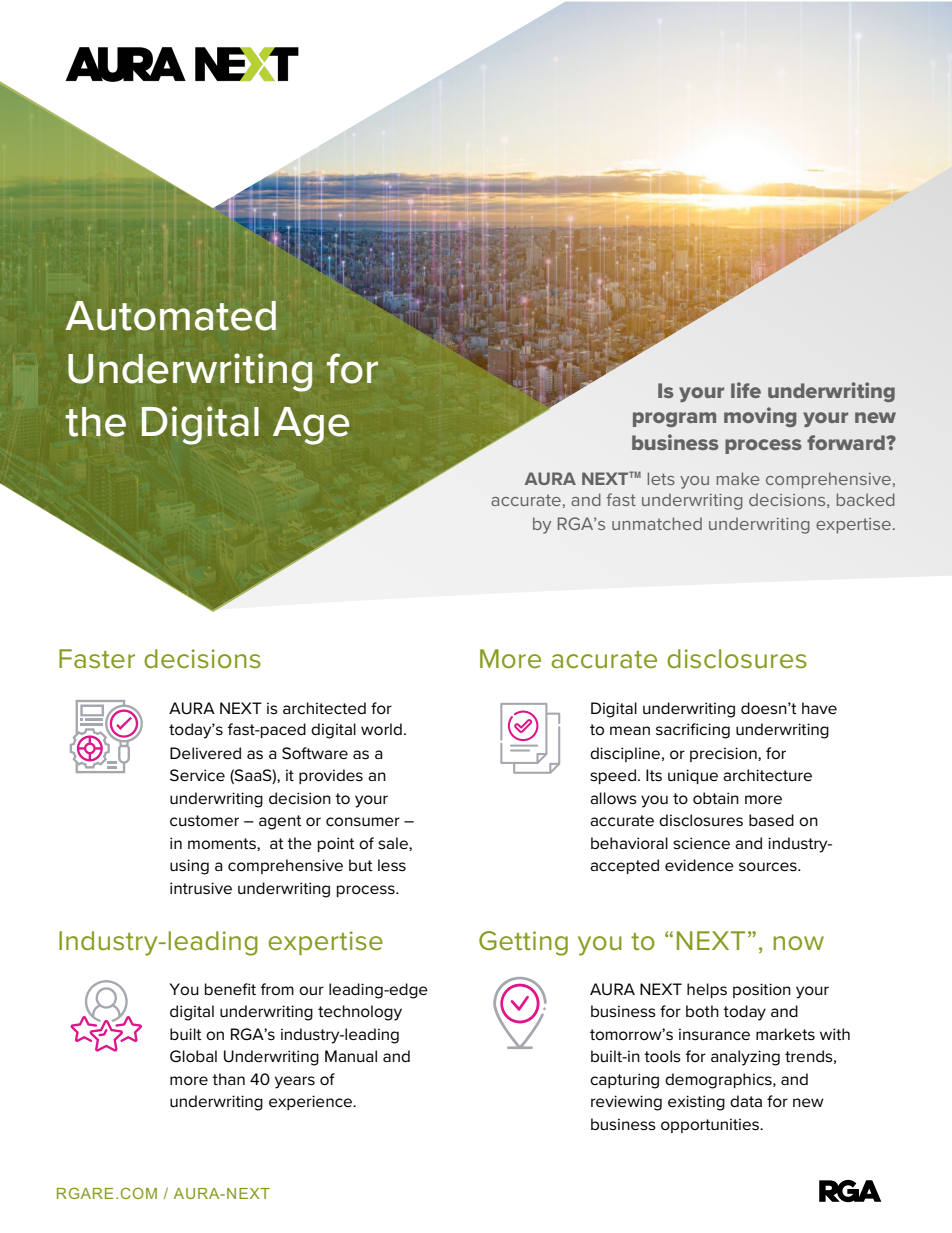  Describe the element at coordinates (746, 1101) in the screenshot. I see `data` at that location.
